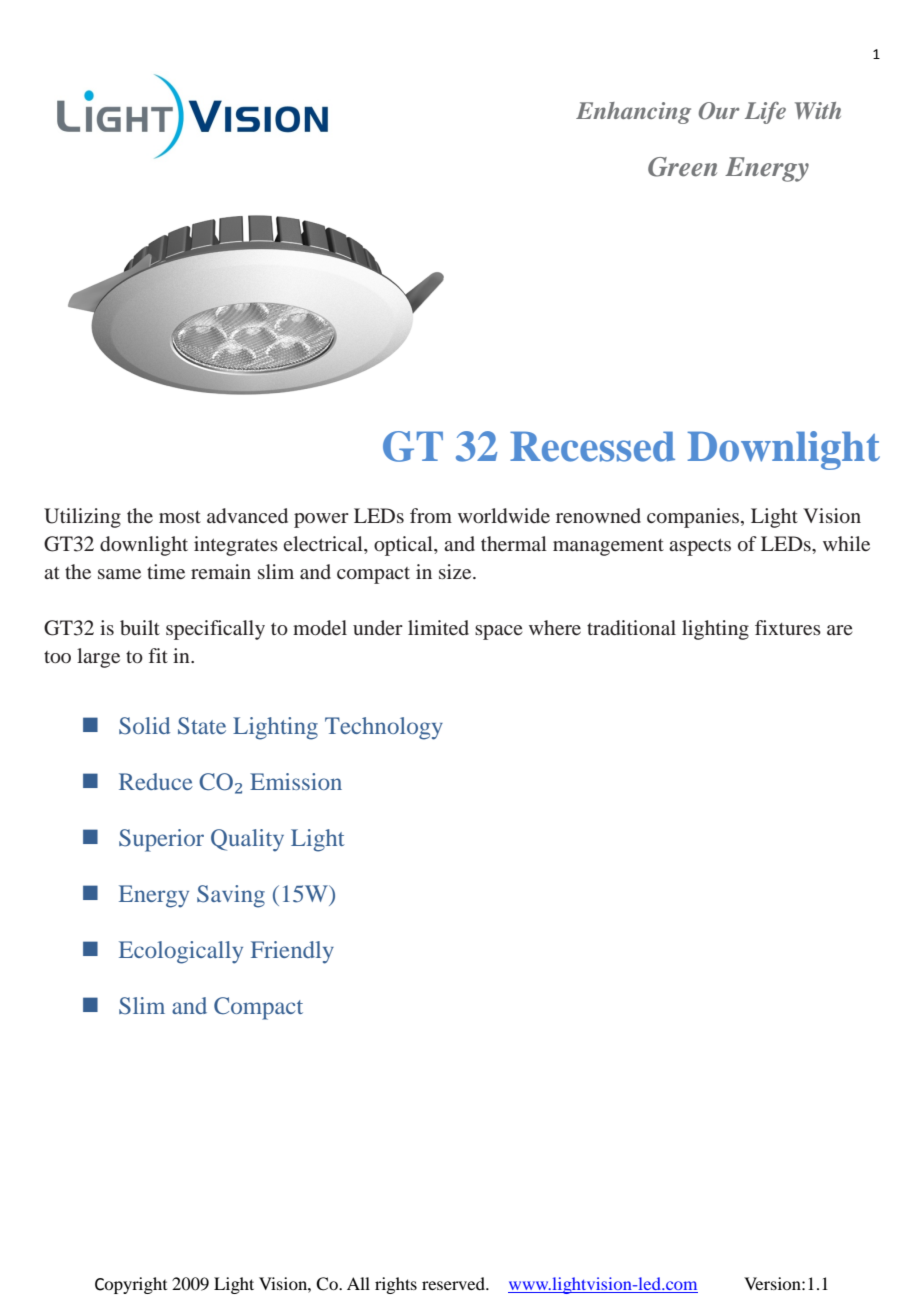  What do you see at coordinates (180, 517) in the screenshot?
I see `most` at bounding box center [180, 517].
